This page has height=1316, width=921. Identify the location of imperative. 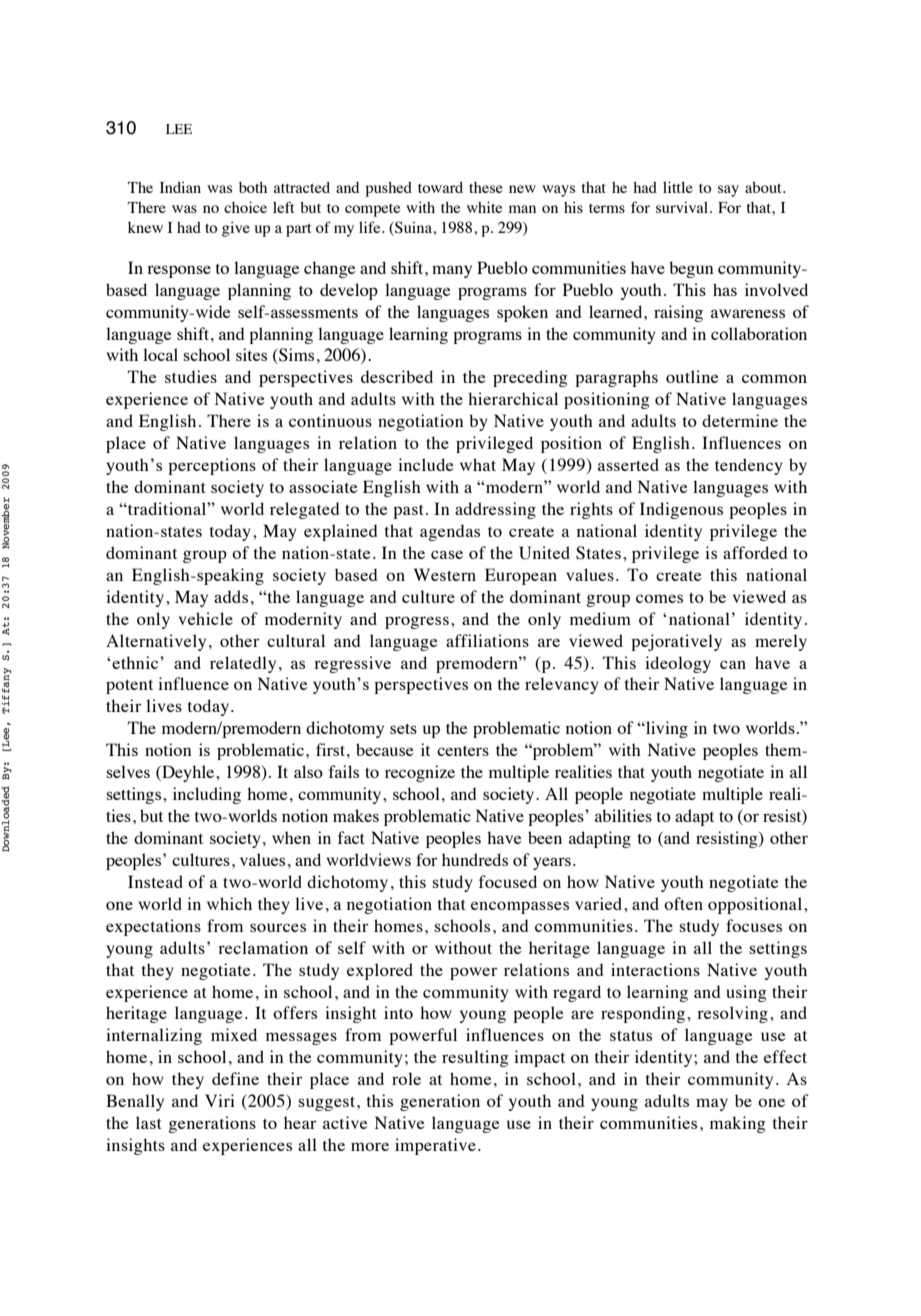
(435, 1146).
